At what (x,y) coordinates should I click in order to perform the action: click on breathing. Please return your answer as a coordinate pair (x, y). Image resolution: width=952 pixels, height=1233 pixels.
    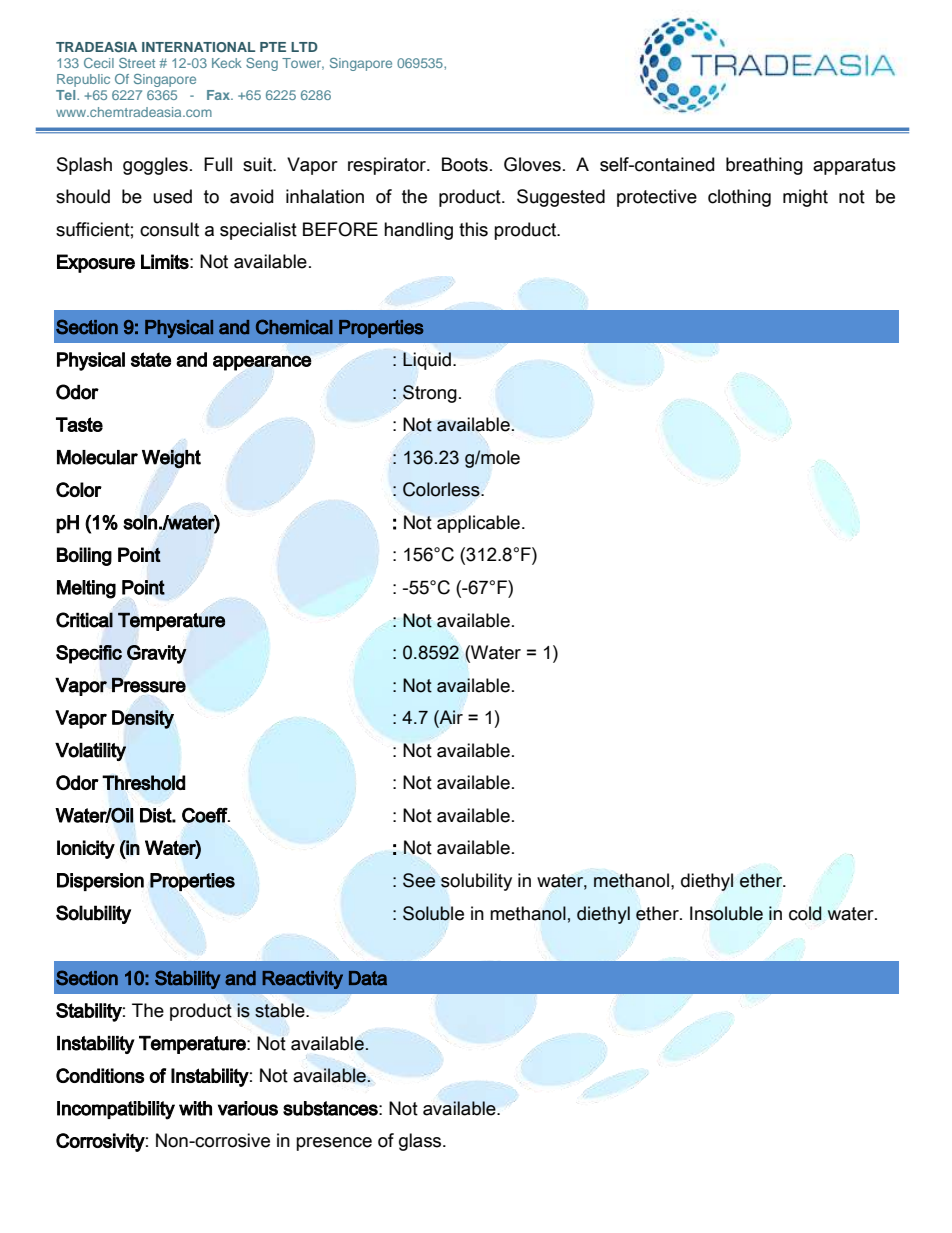
    Looking at the image, I should click on (764, 166).
